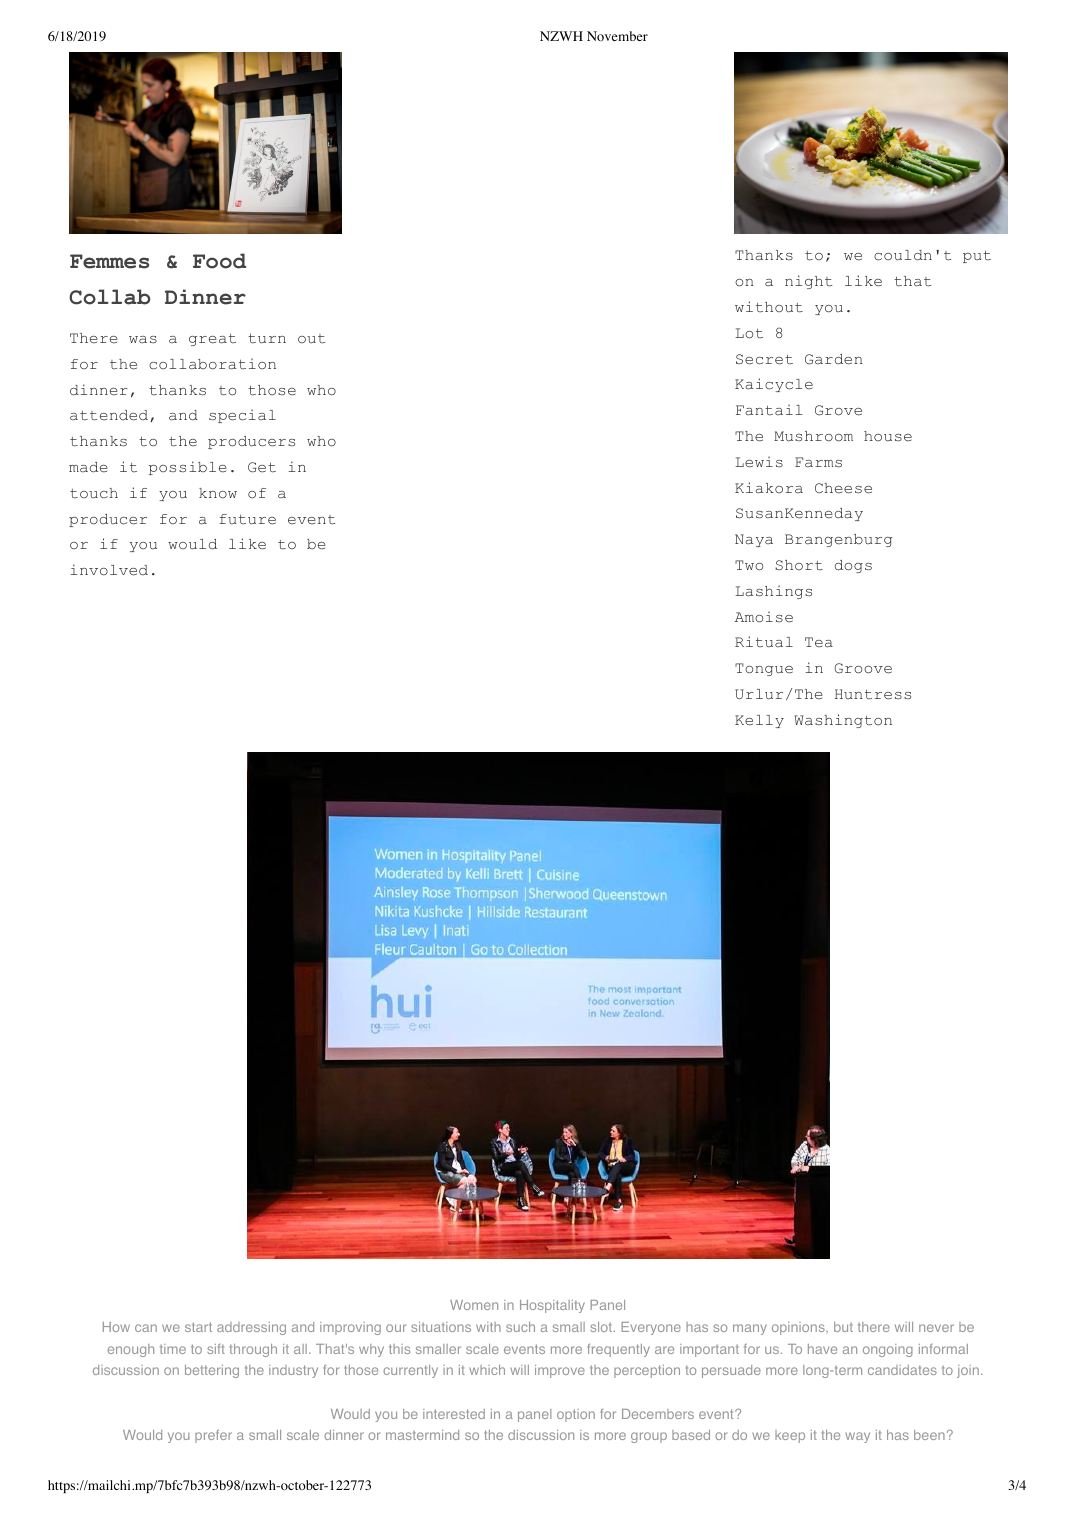 The image size is (1075, 1521). Describe the element at coordinates (560, 1371) in the screenshot. I see `improve` at that location.
